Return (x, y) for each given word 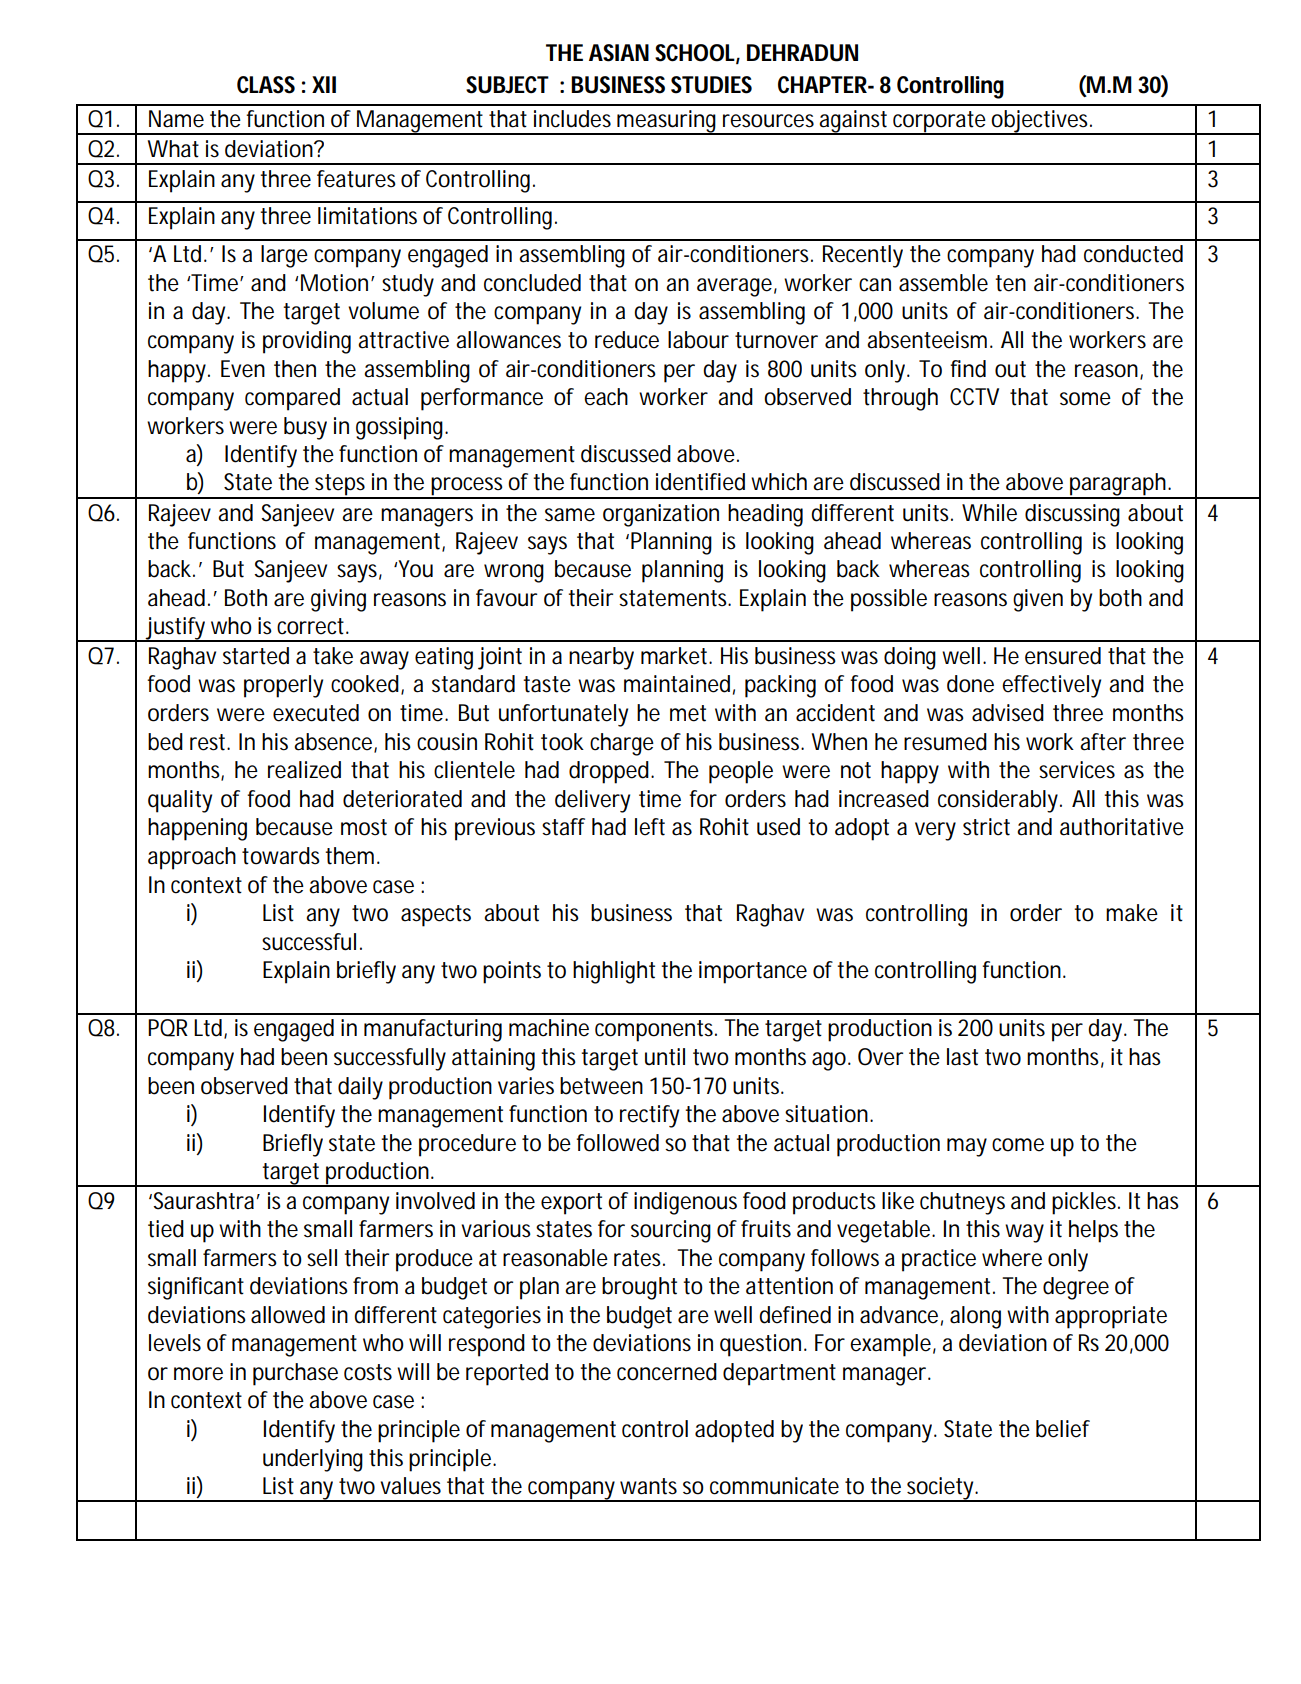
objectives (1041, 122)
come (1018, 1145)
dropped (610, 772)
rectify (649, 1116)
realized (304, 770)
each (606, 397)
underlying (313, 1460)
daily (360, 1088)
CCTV (974, 397)
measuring (667, 122)
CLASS (266, 85)
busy (305, 428)
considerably (1000, 801)
